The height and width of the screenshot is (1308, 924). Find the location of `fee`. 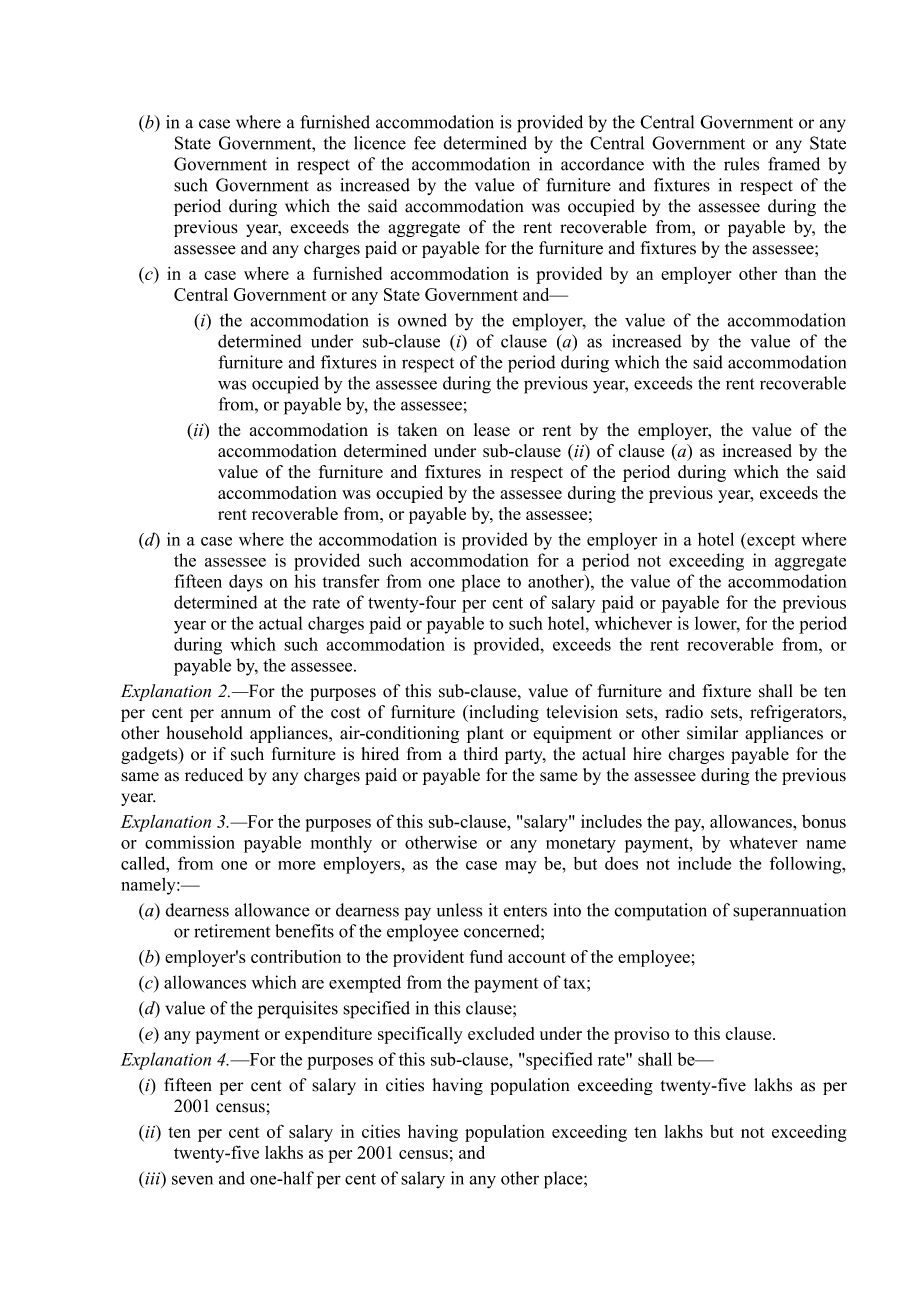

fee is located at coordinates (425, 143).
